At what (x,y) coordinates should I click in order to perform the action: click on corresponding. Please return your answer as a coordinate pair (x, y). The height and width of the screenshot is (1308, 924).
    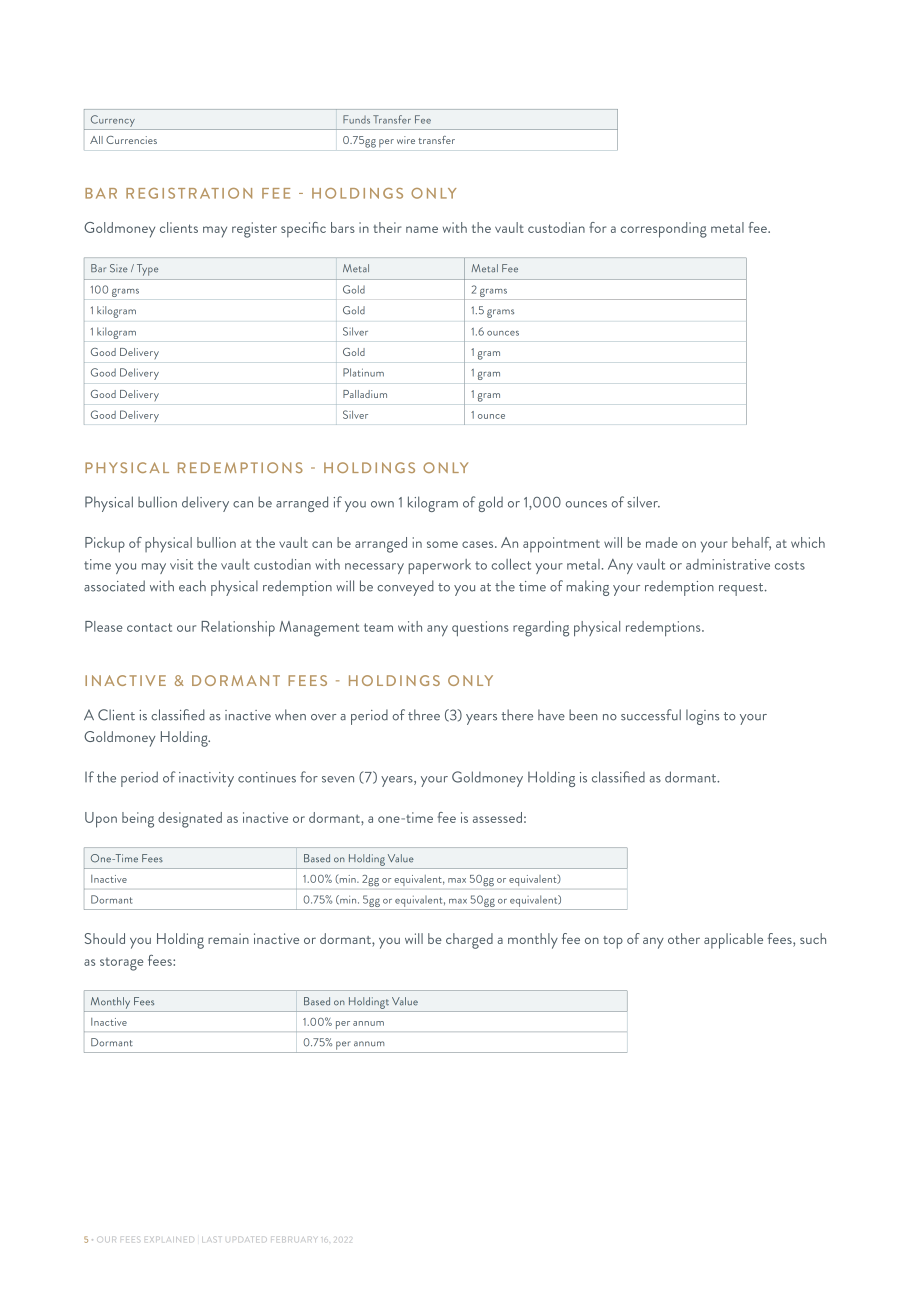
    Looking at the image, I should click on (664, 230).
